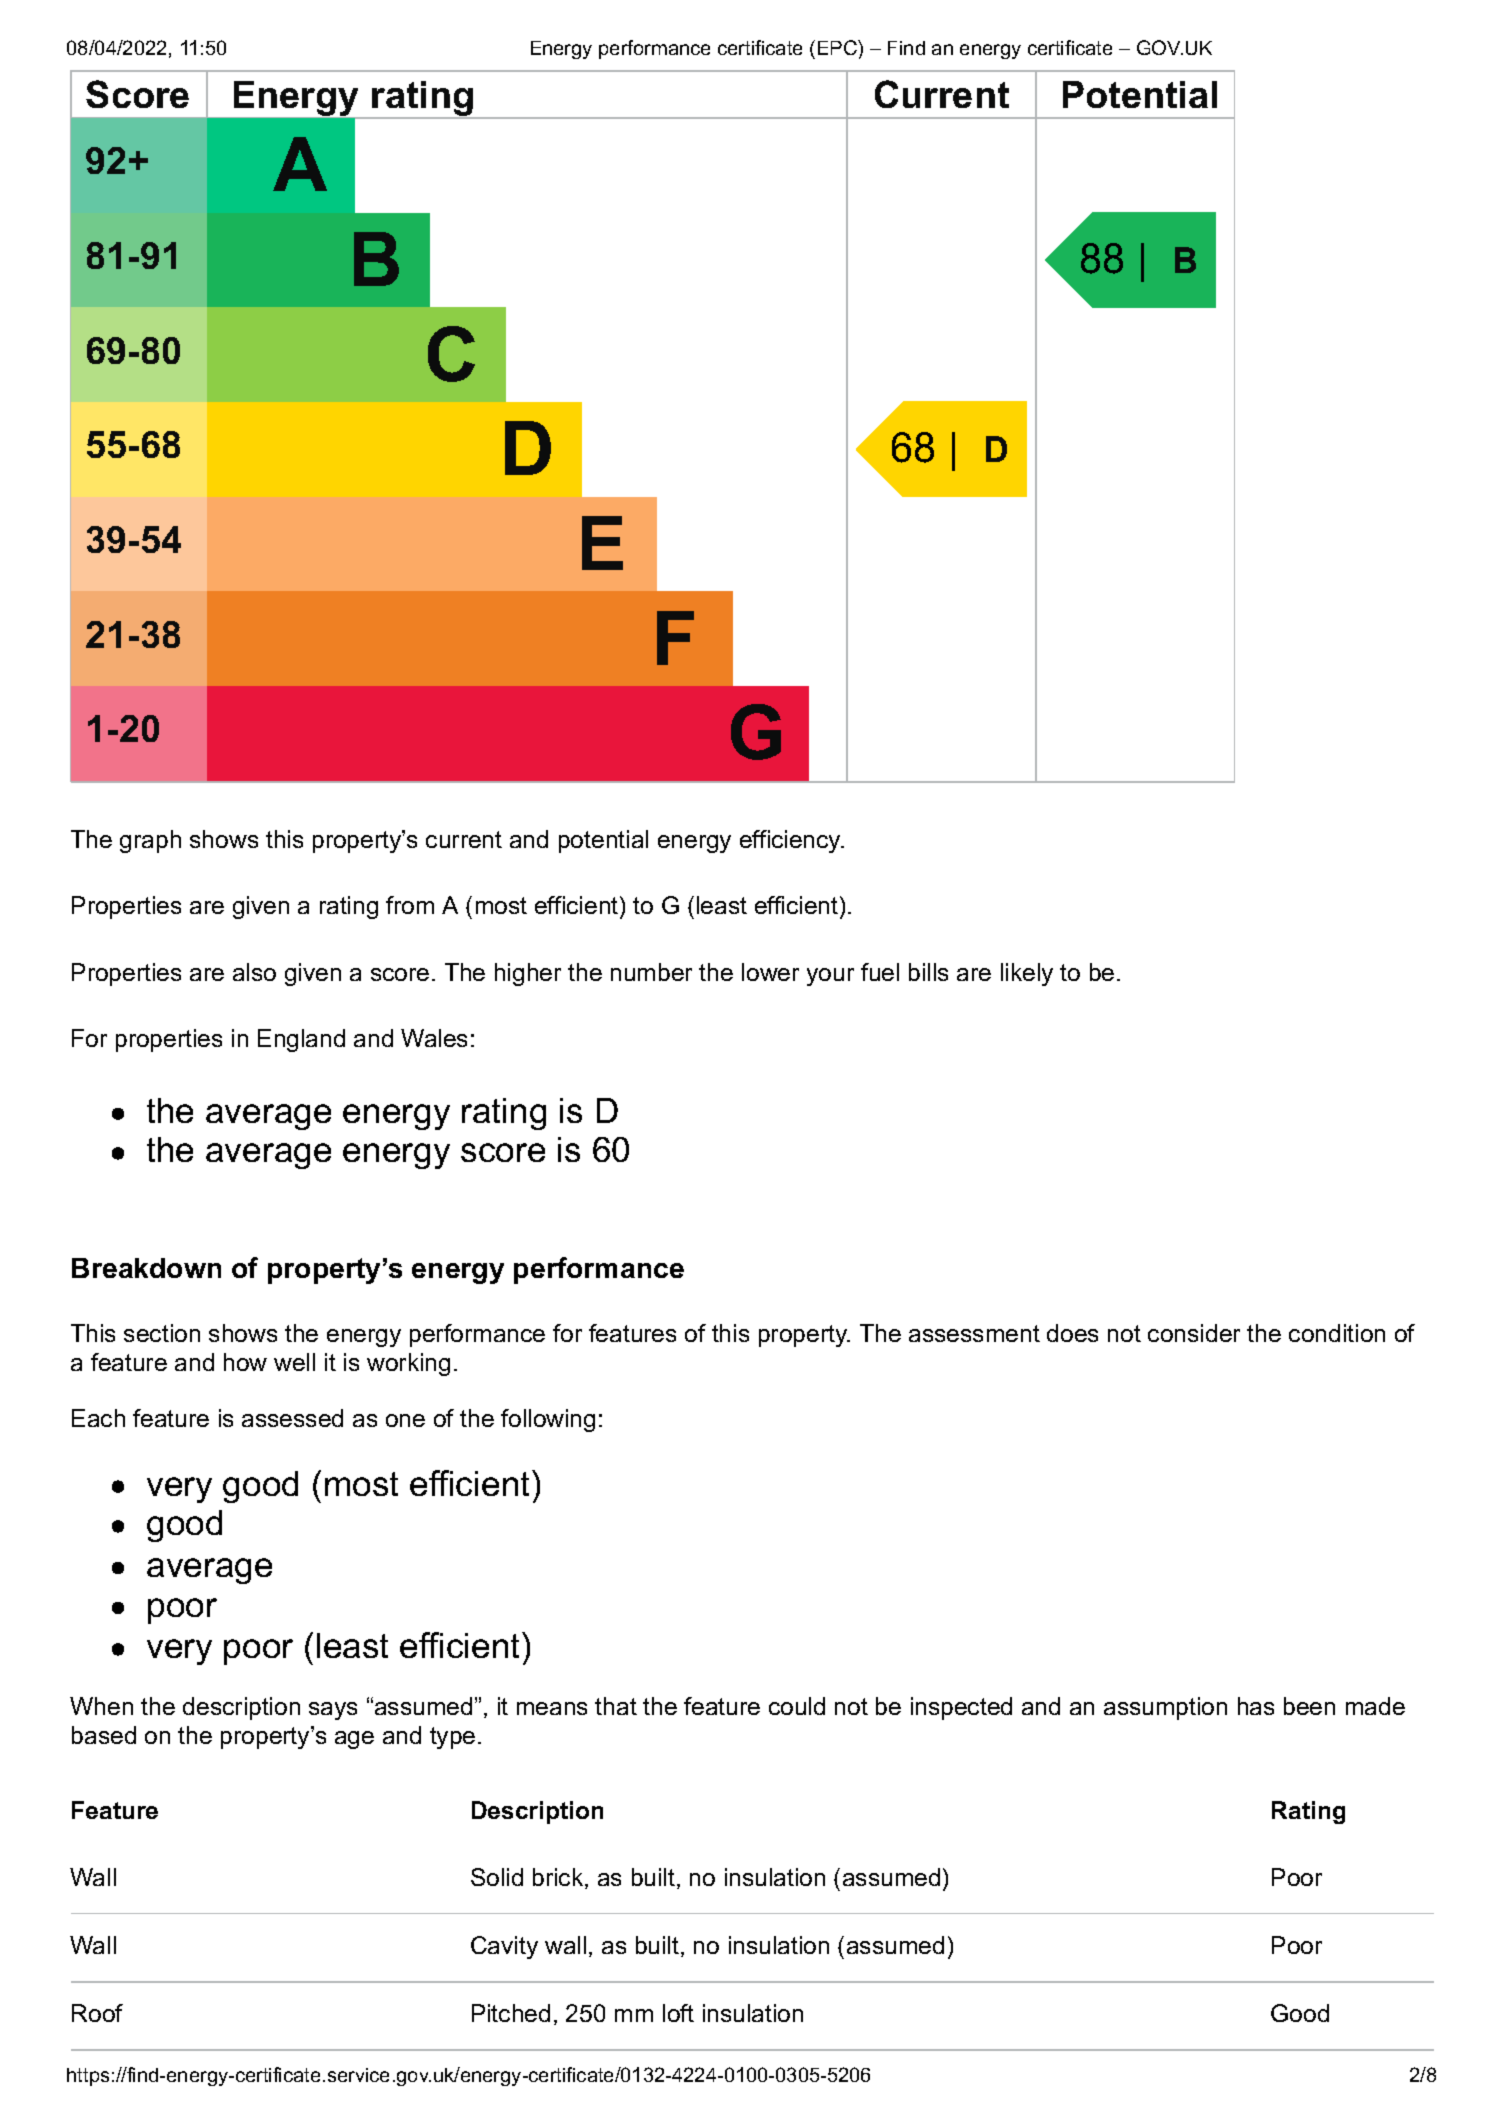 The width and height of the page is (1504, 2125). I want to click on following, so click(548, 1420).
